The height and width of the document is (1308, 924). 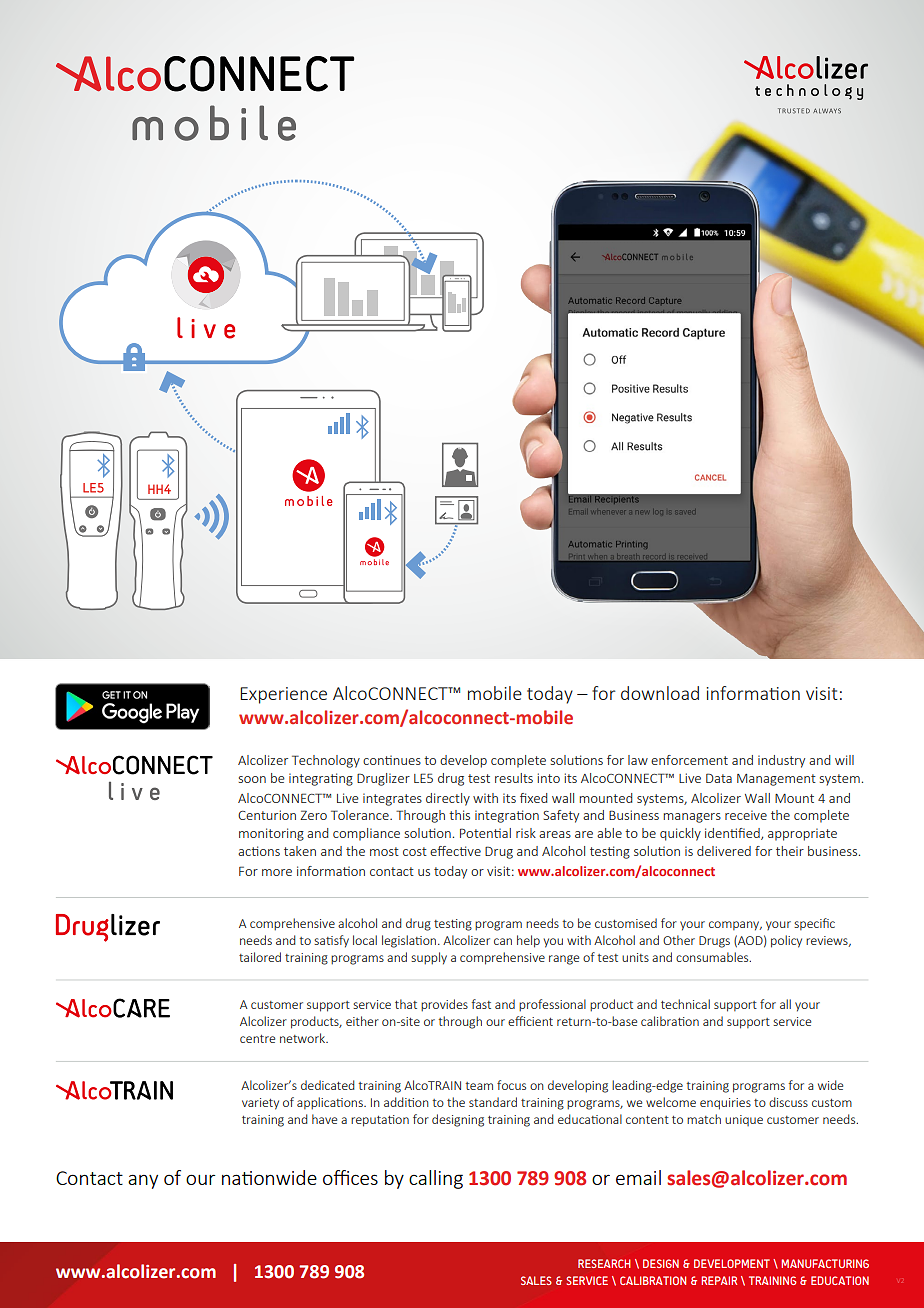 What do you see at coordinates (283, 695) in the document?
I see `Experience` at bounding box center [283, 695].
